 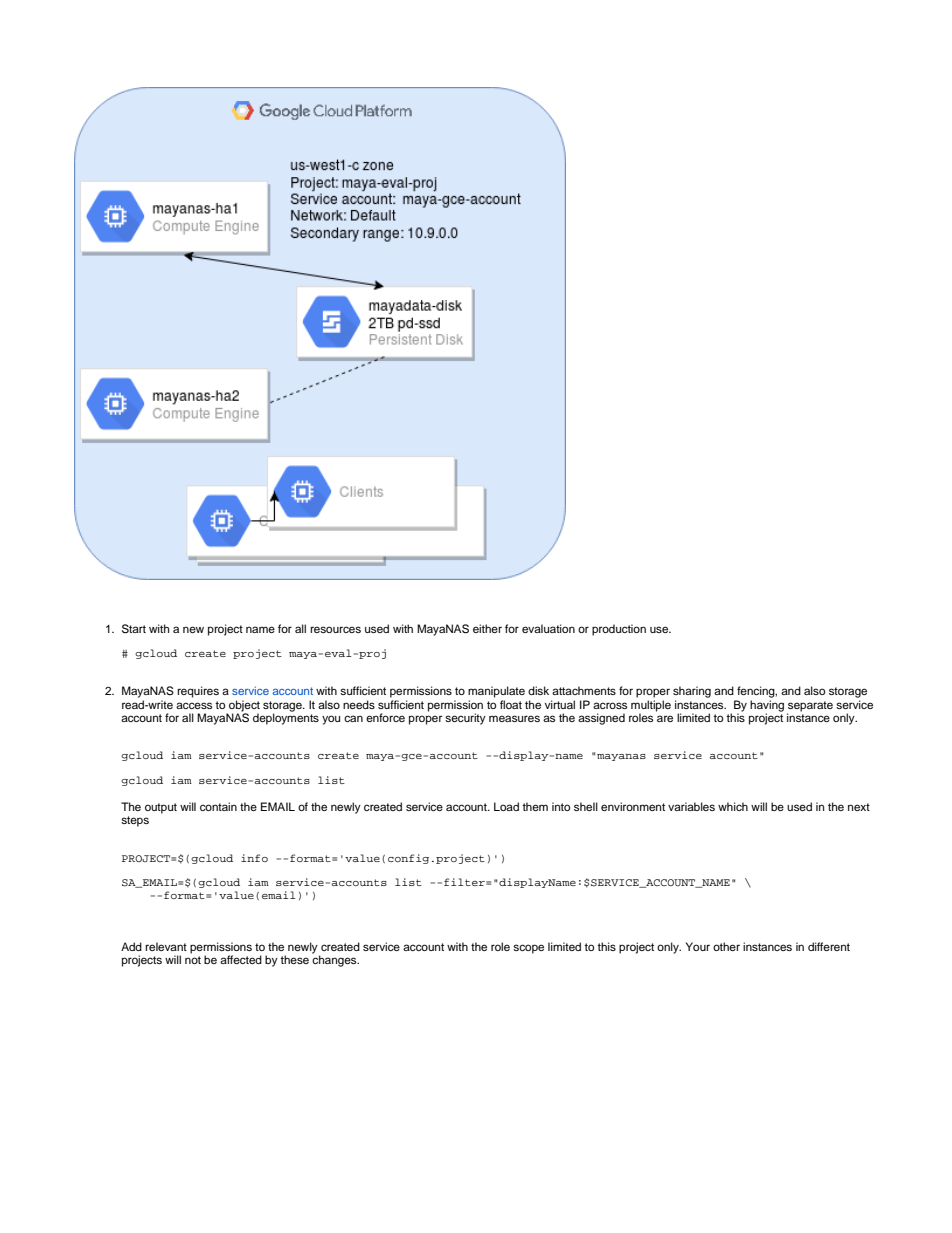 What do you see at coordinates (726, 946) in the screenshot?
I see `other` at bounding box center [726, 946].
